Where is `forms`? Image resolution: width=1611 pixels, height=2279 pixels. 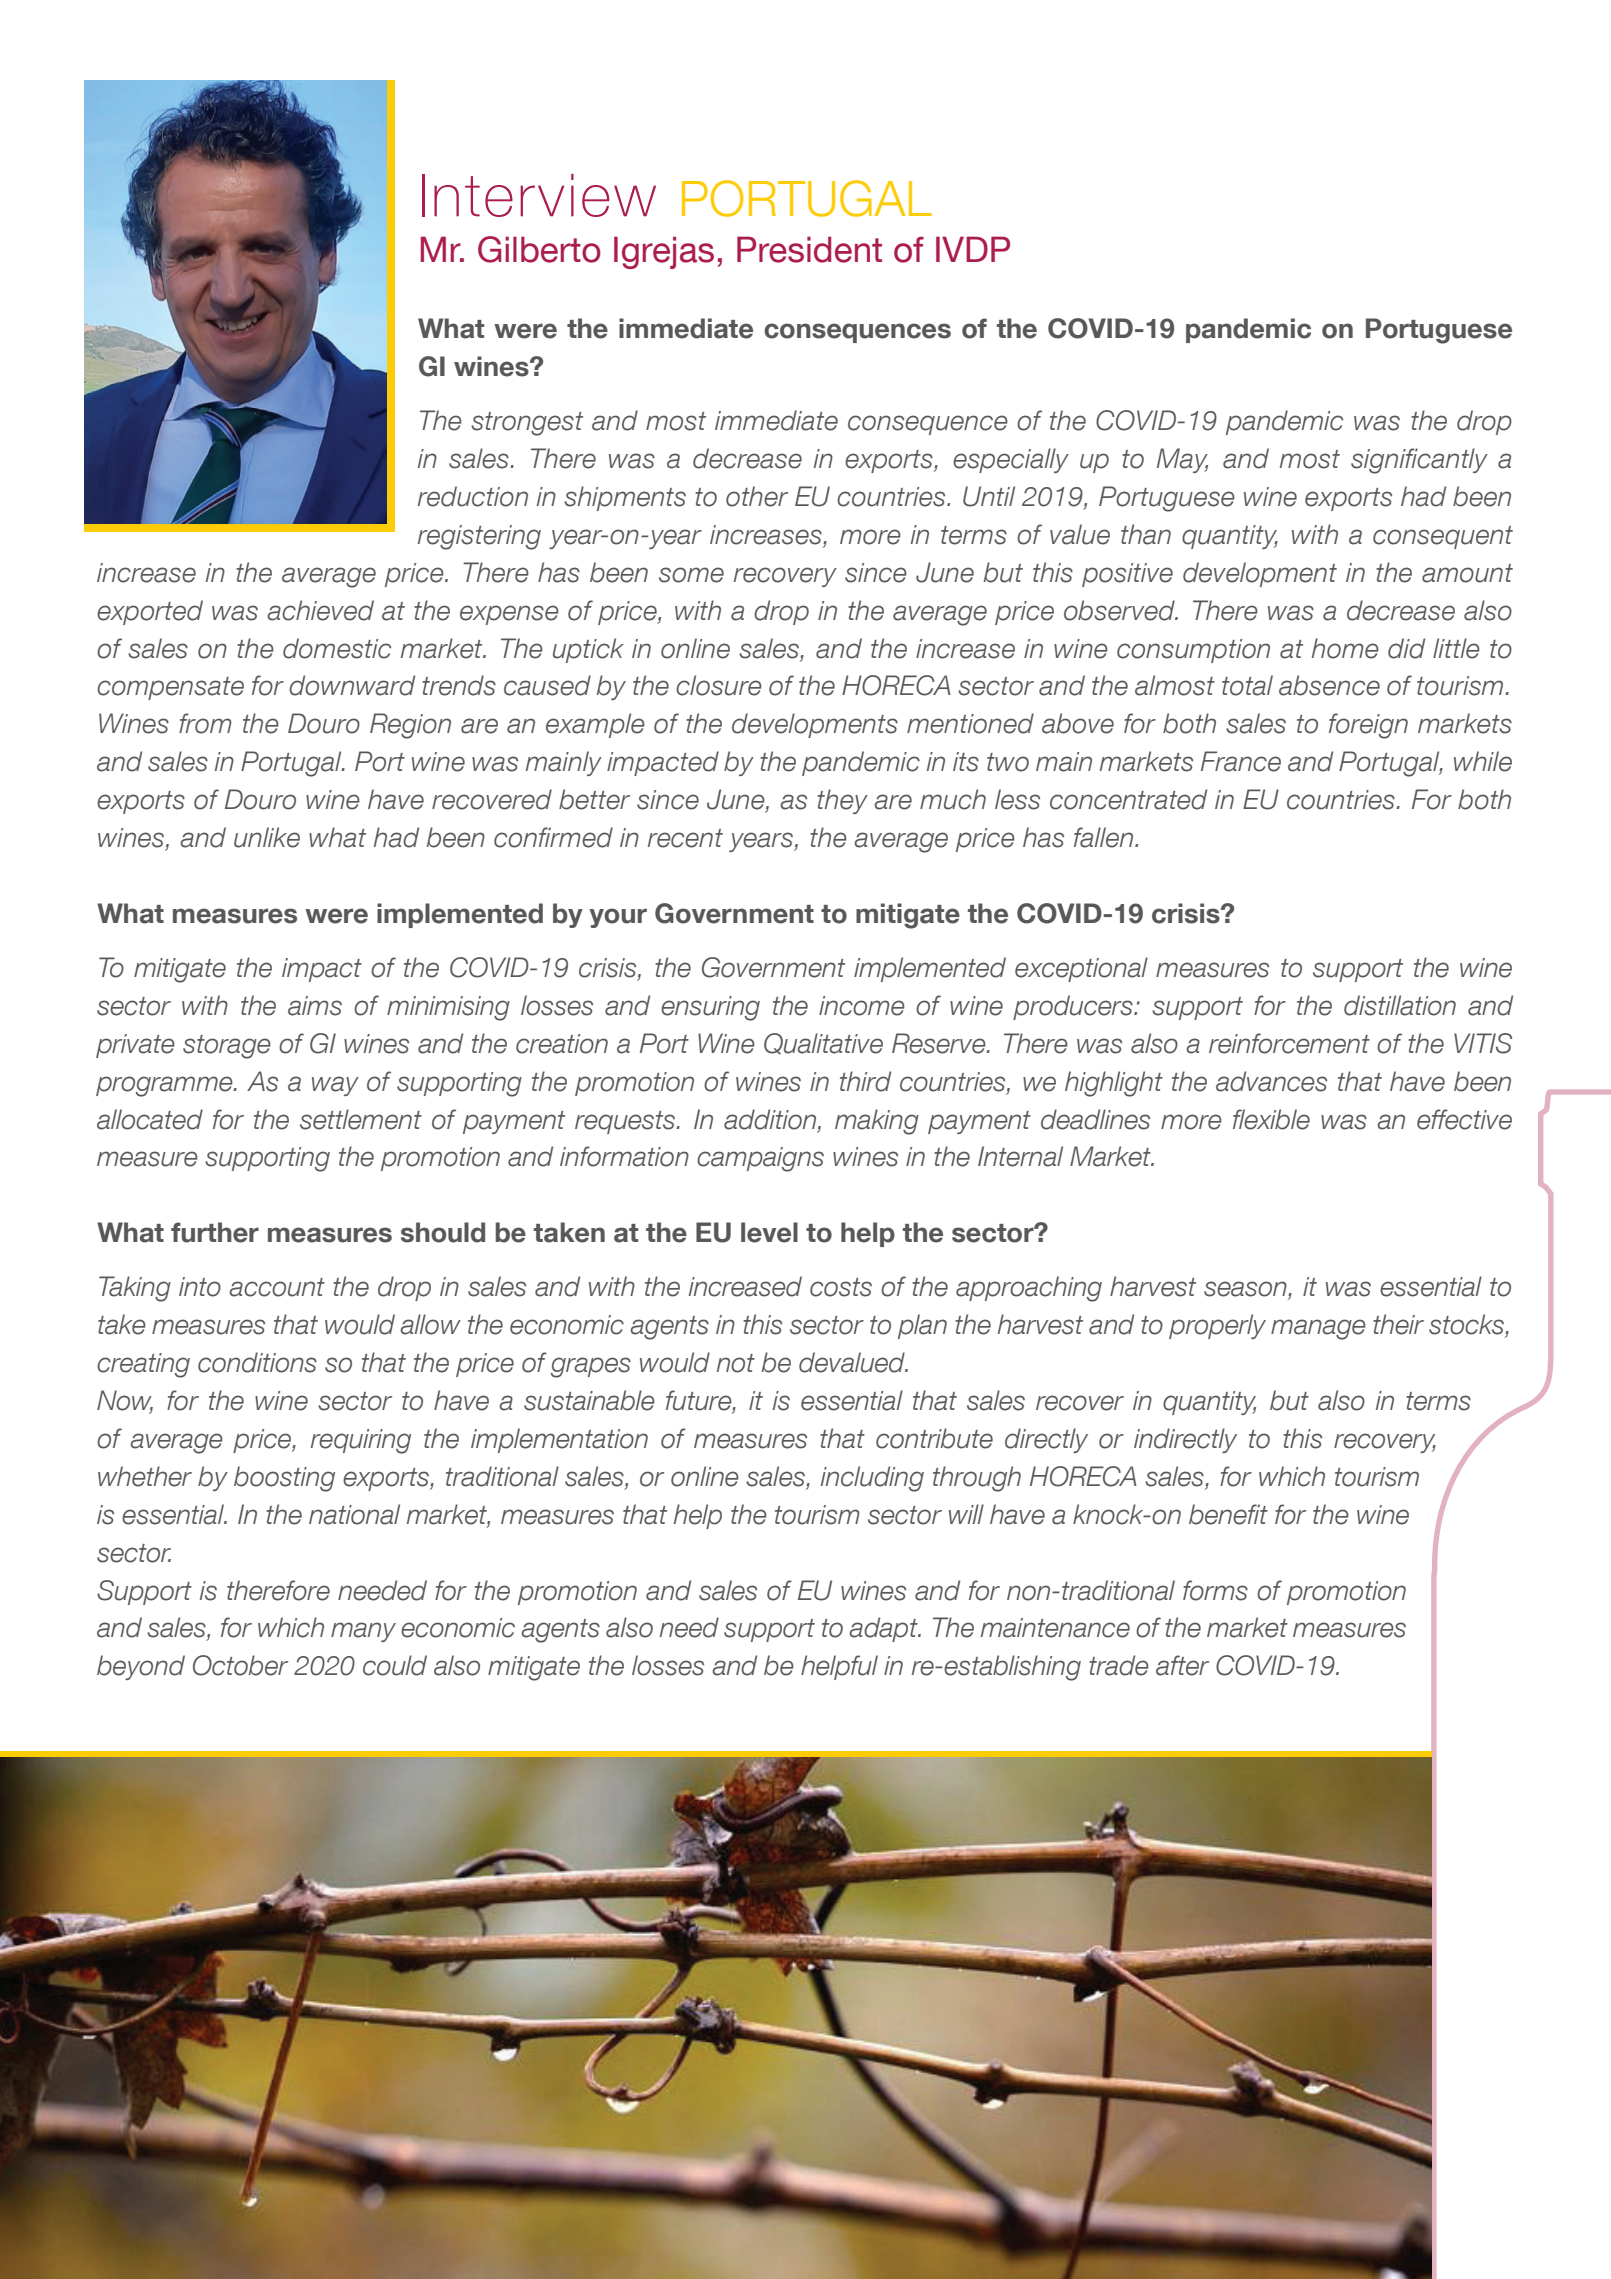
forms is located at coordinates (1215, 1590).
